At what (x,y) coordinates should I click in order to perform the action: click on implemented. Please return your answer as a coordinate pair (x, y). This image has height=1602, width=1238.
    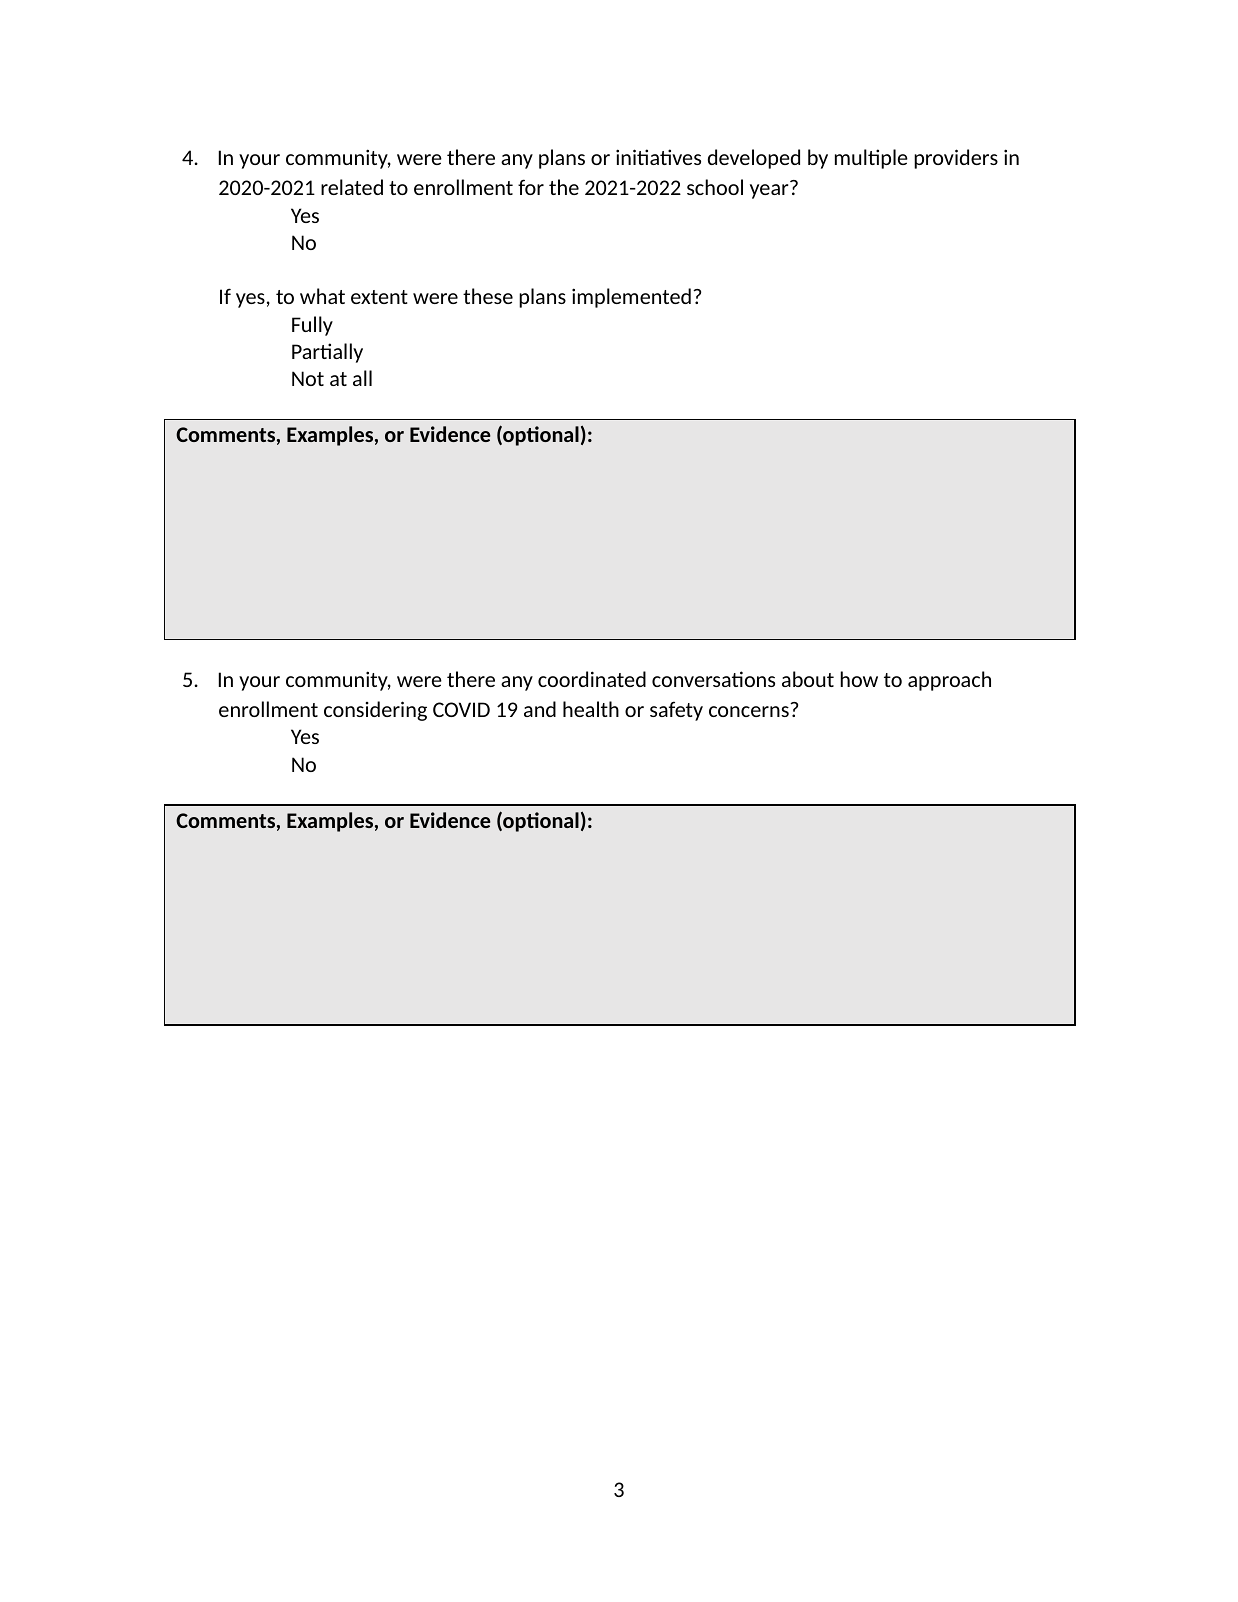
    Looking at the image, I should click on (631, 298).
